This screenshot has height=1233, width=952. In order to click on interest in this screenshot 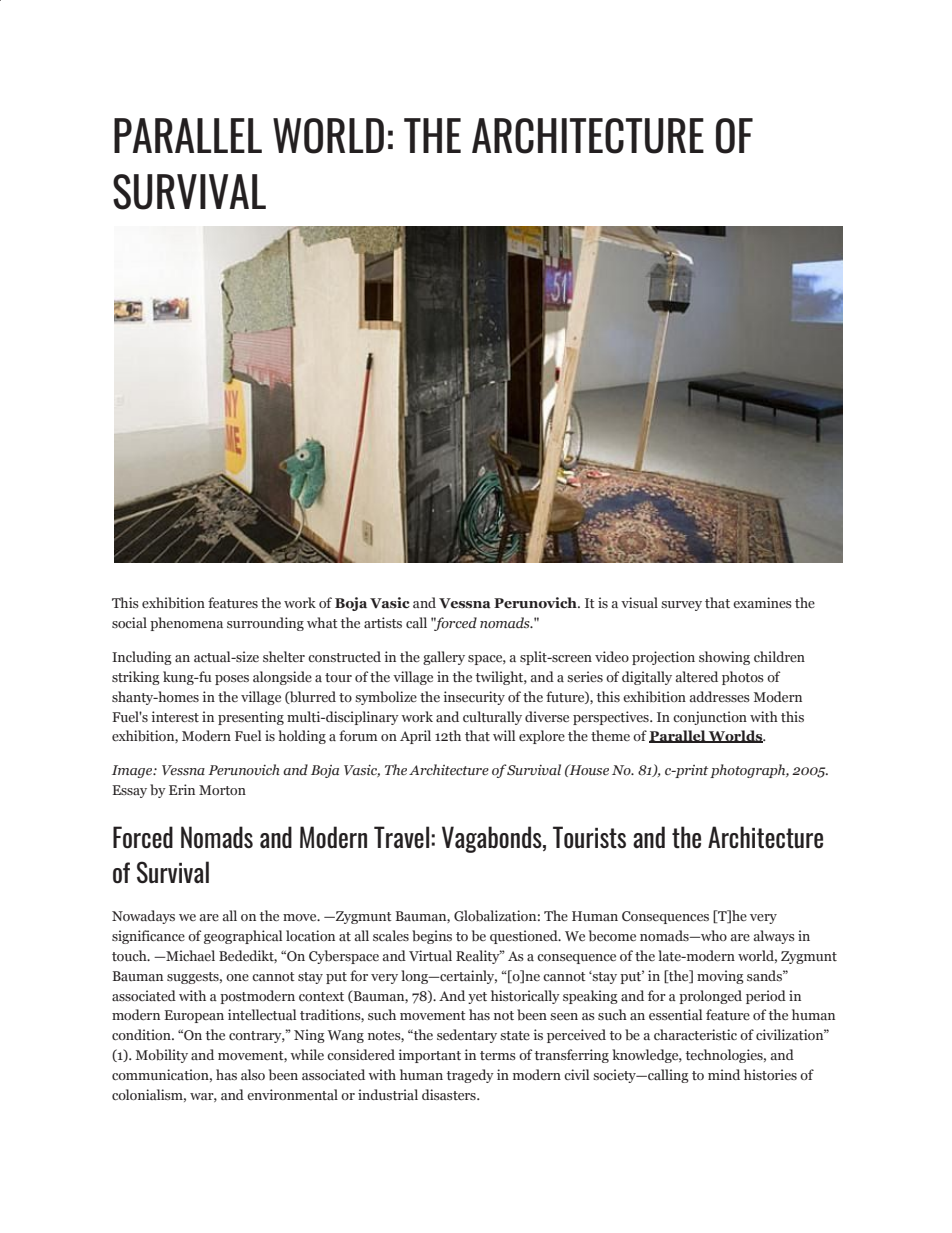, I will do `click(175, 716)`.
